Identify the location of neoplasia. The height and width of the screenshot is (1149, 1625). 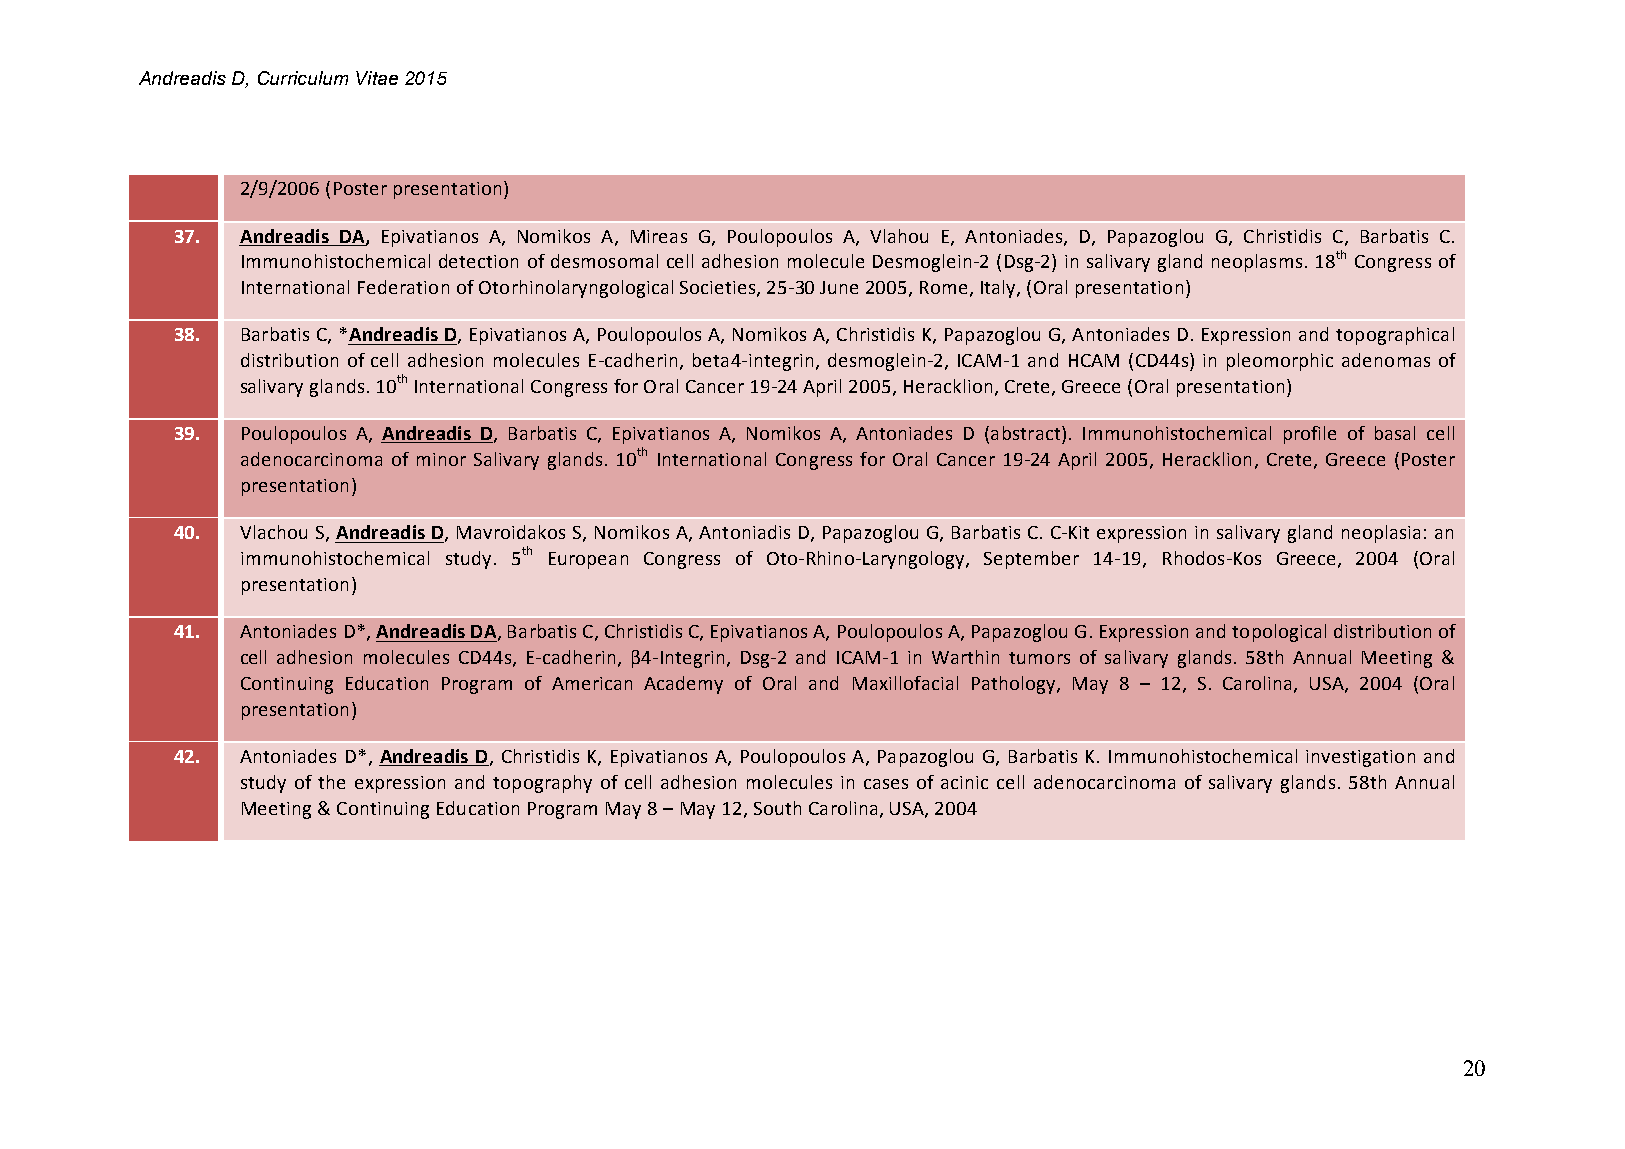
(1381, 534).
